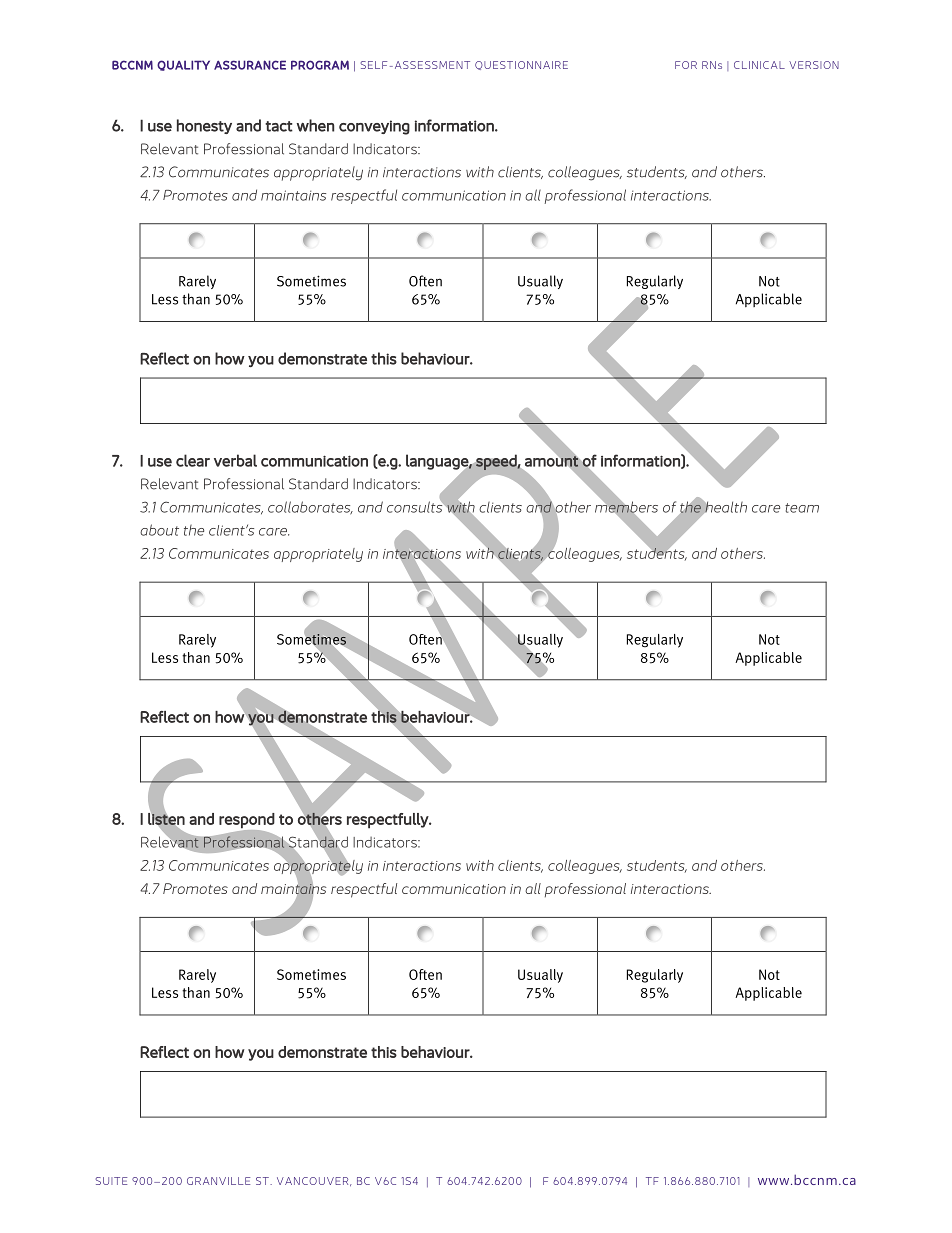 This screenshot has width=952, height=1233. Describe the element at coordinates (218, 1181) in the screenshot. I see `GRANVILLE` at that location.
